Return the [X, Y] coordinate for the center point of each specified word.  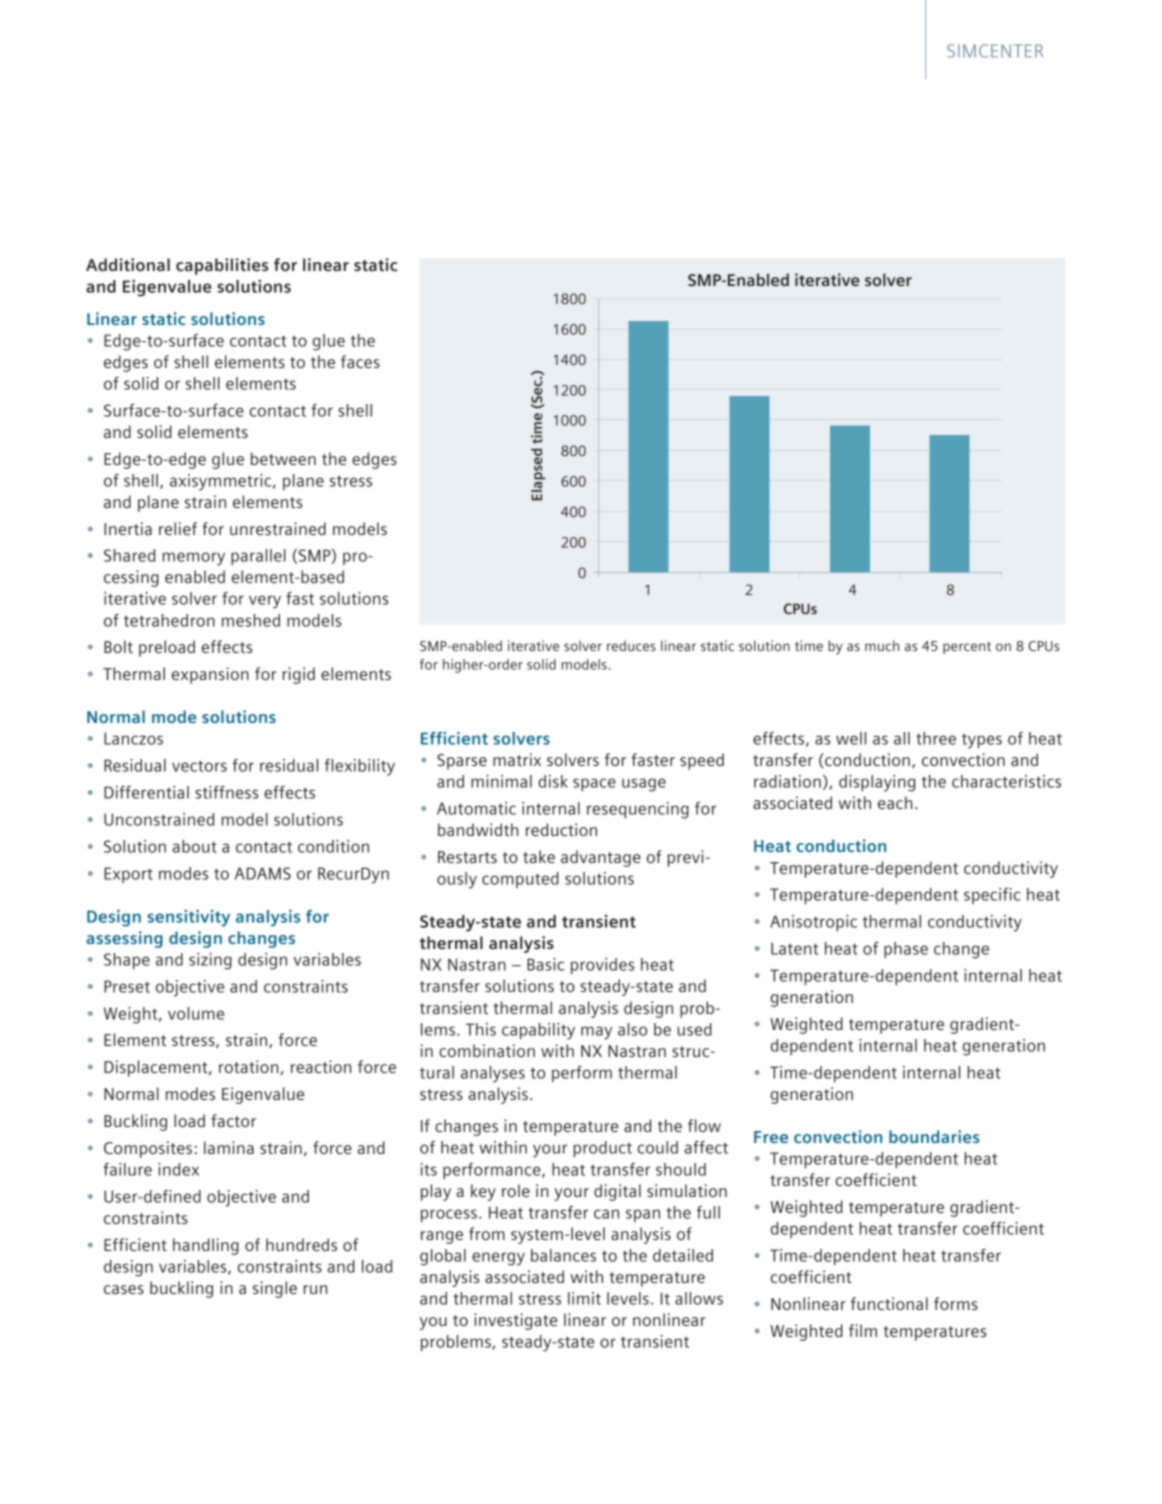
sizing [210, 961]
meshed [251, 620]
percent [967, 648]
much [882, 645]
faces [360, 361]
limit [584, 1298]
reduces [631, 645]
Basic [545, 964]
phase [906, 950]
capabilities [222, 266]
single [275, 1289]
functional [889, 1303]
